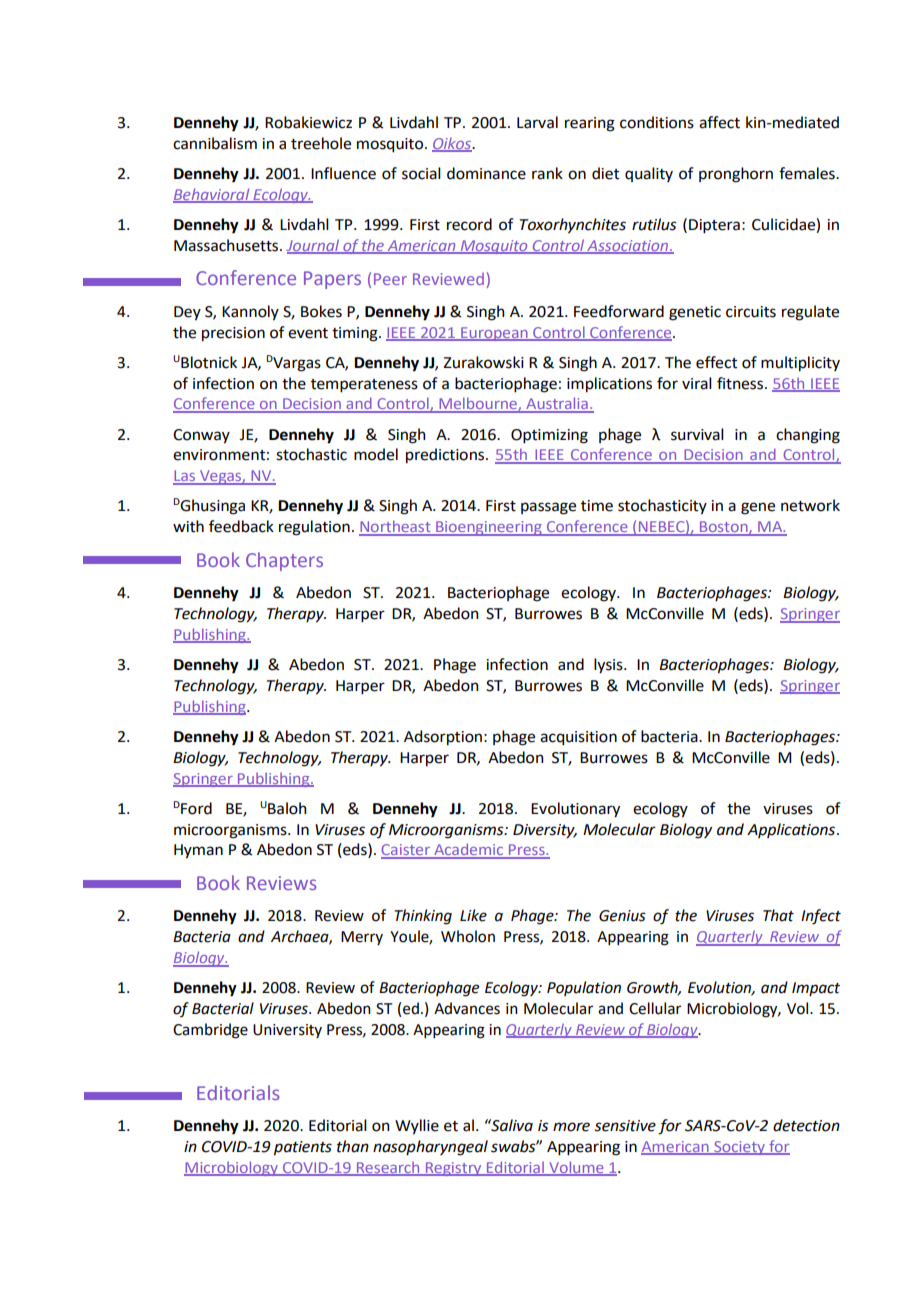  I want to click on cannibalism, so click(215, 143).
